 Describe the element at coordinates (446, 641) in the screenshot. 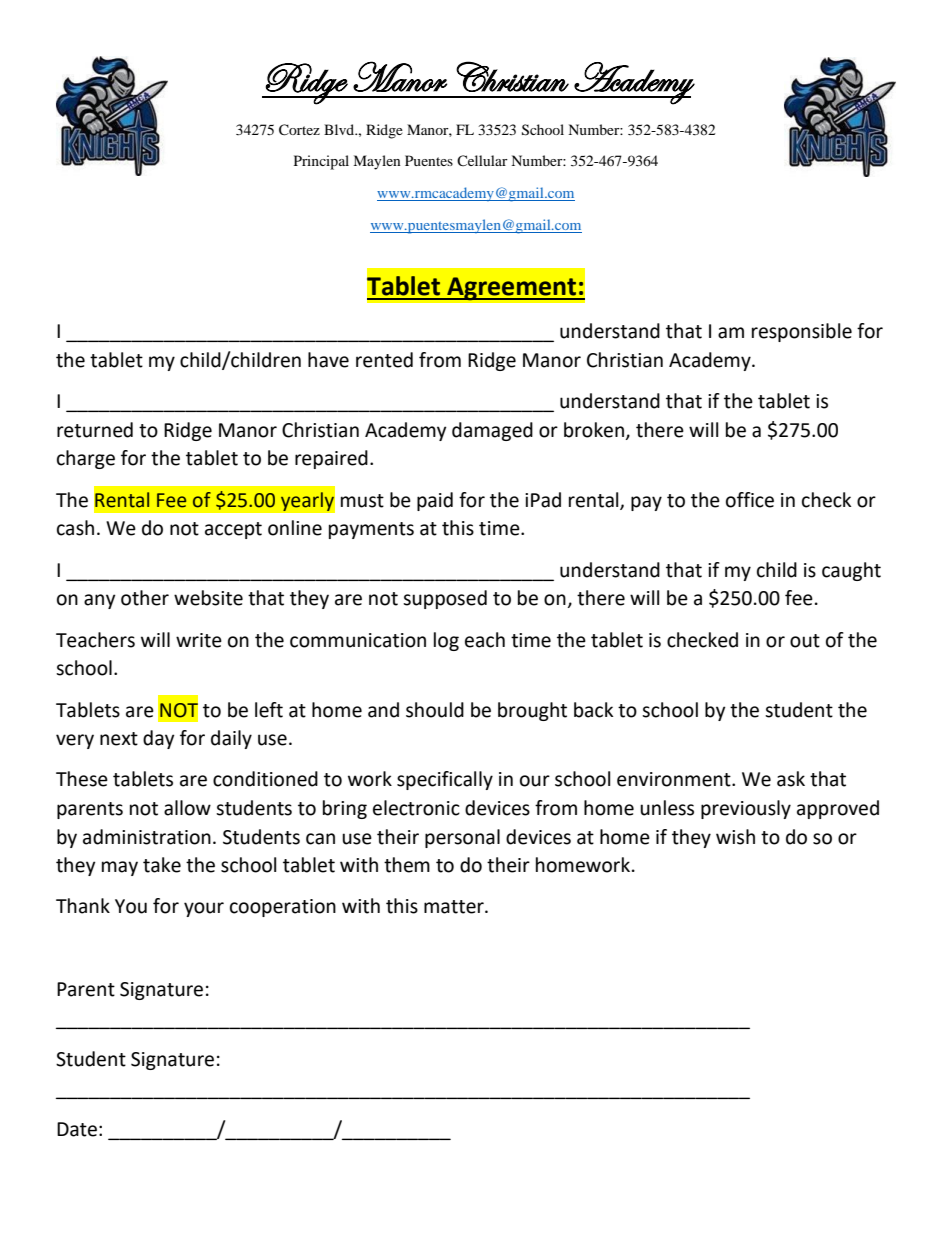

I see `log` at that location.
